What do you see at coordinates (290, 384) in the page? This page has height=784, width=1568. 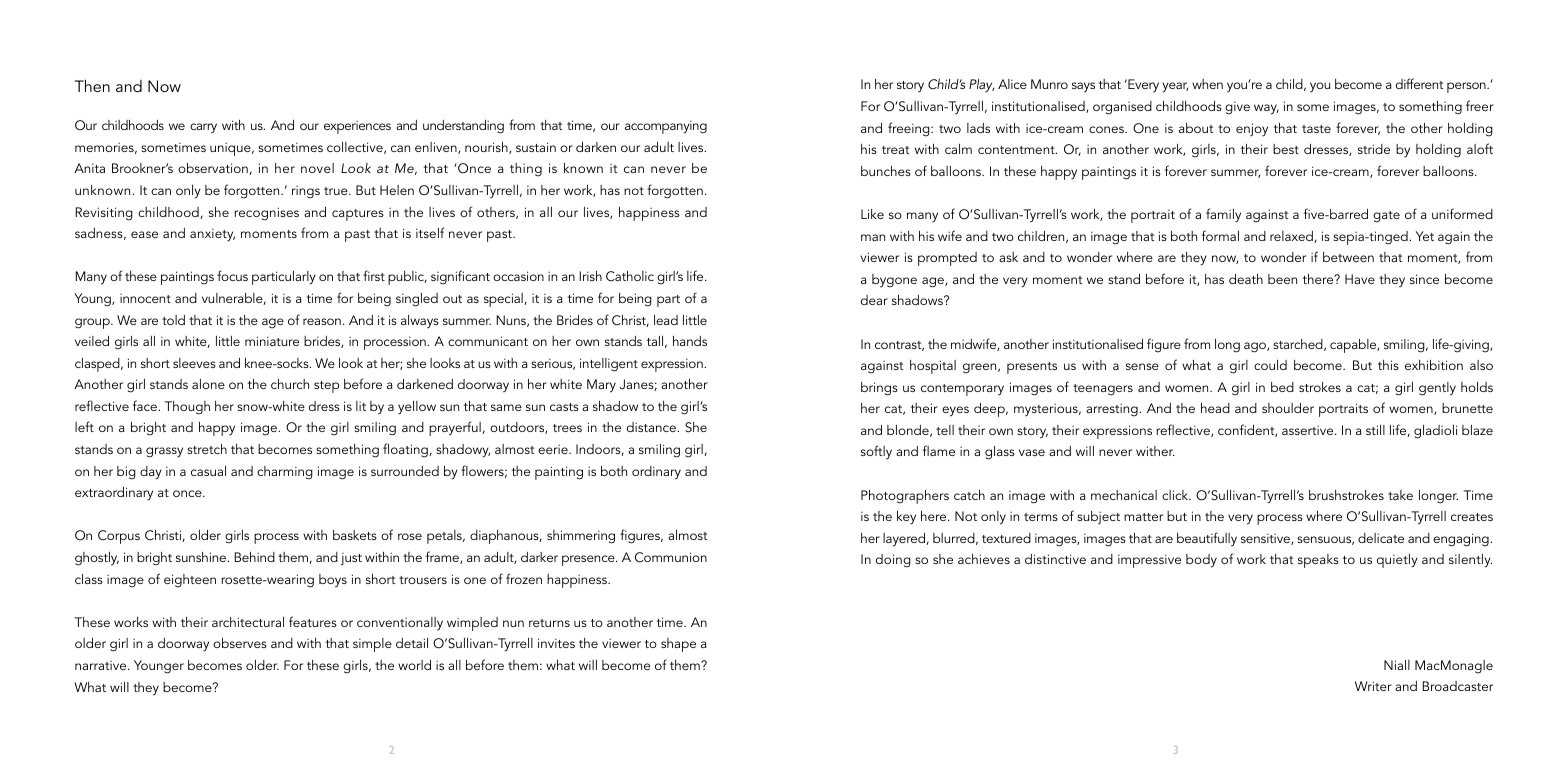 I see `church` at bounding box center [290, 384].
